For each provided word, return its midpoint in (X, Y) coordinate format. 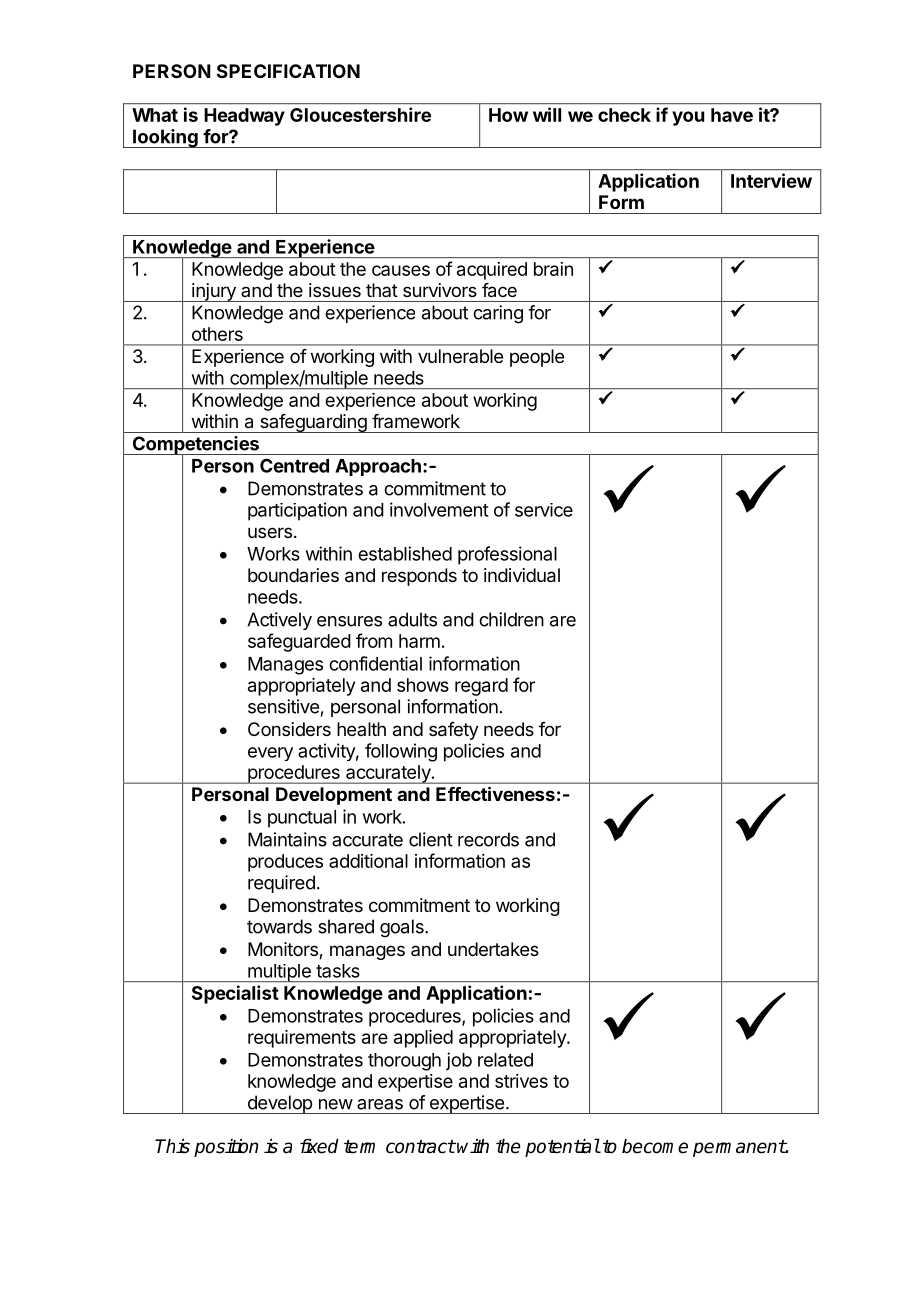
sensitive (283, 706)
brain (553, 269)
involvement (439, 509)
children (511, 619)
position (226, 1148)
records (488, 839)
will (547, 114)
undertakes (493, 949)
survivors (440, 290)
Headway (244, 117)
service (544, 510)
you (688, 118)
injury (214, 292)
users (270, 532)
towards (279, 926)
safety (454, 731)
